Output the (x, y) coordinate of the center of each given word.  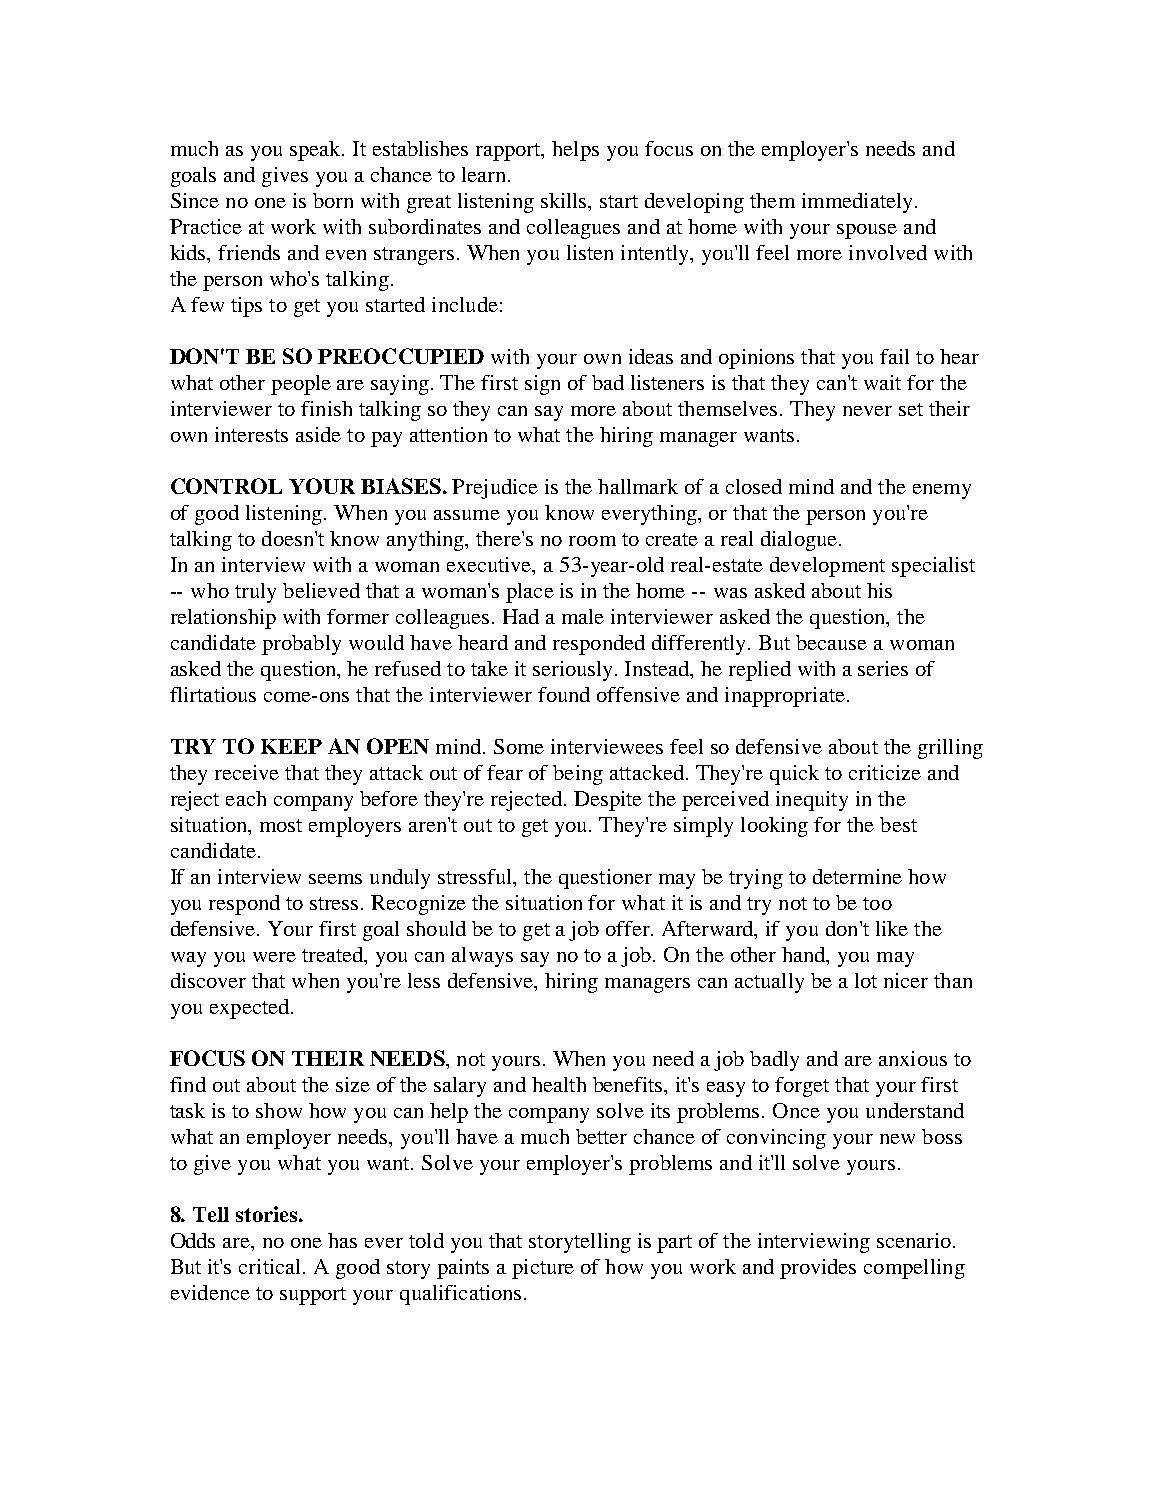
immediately (859, 203)
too (877, 903)
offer (629, 928)
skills (565, 200)
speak (317, 151)
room (592, 541)
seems (335, 879)
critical (271, 1266)
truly (255, 593)
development (827, 567)
